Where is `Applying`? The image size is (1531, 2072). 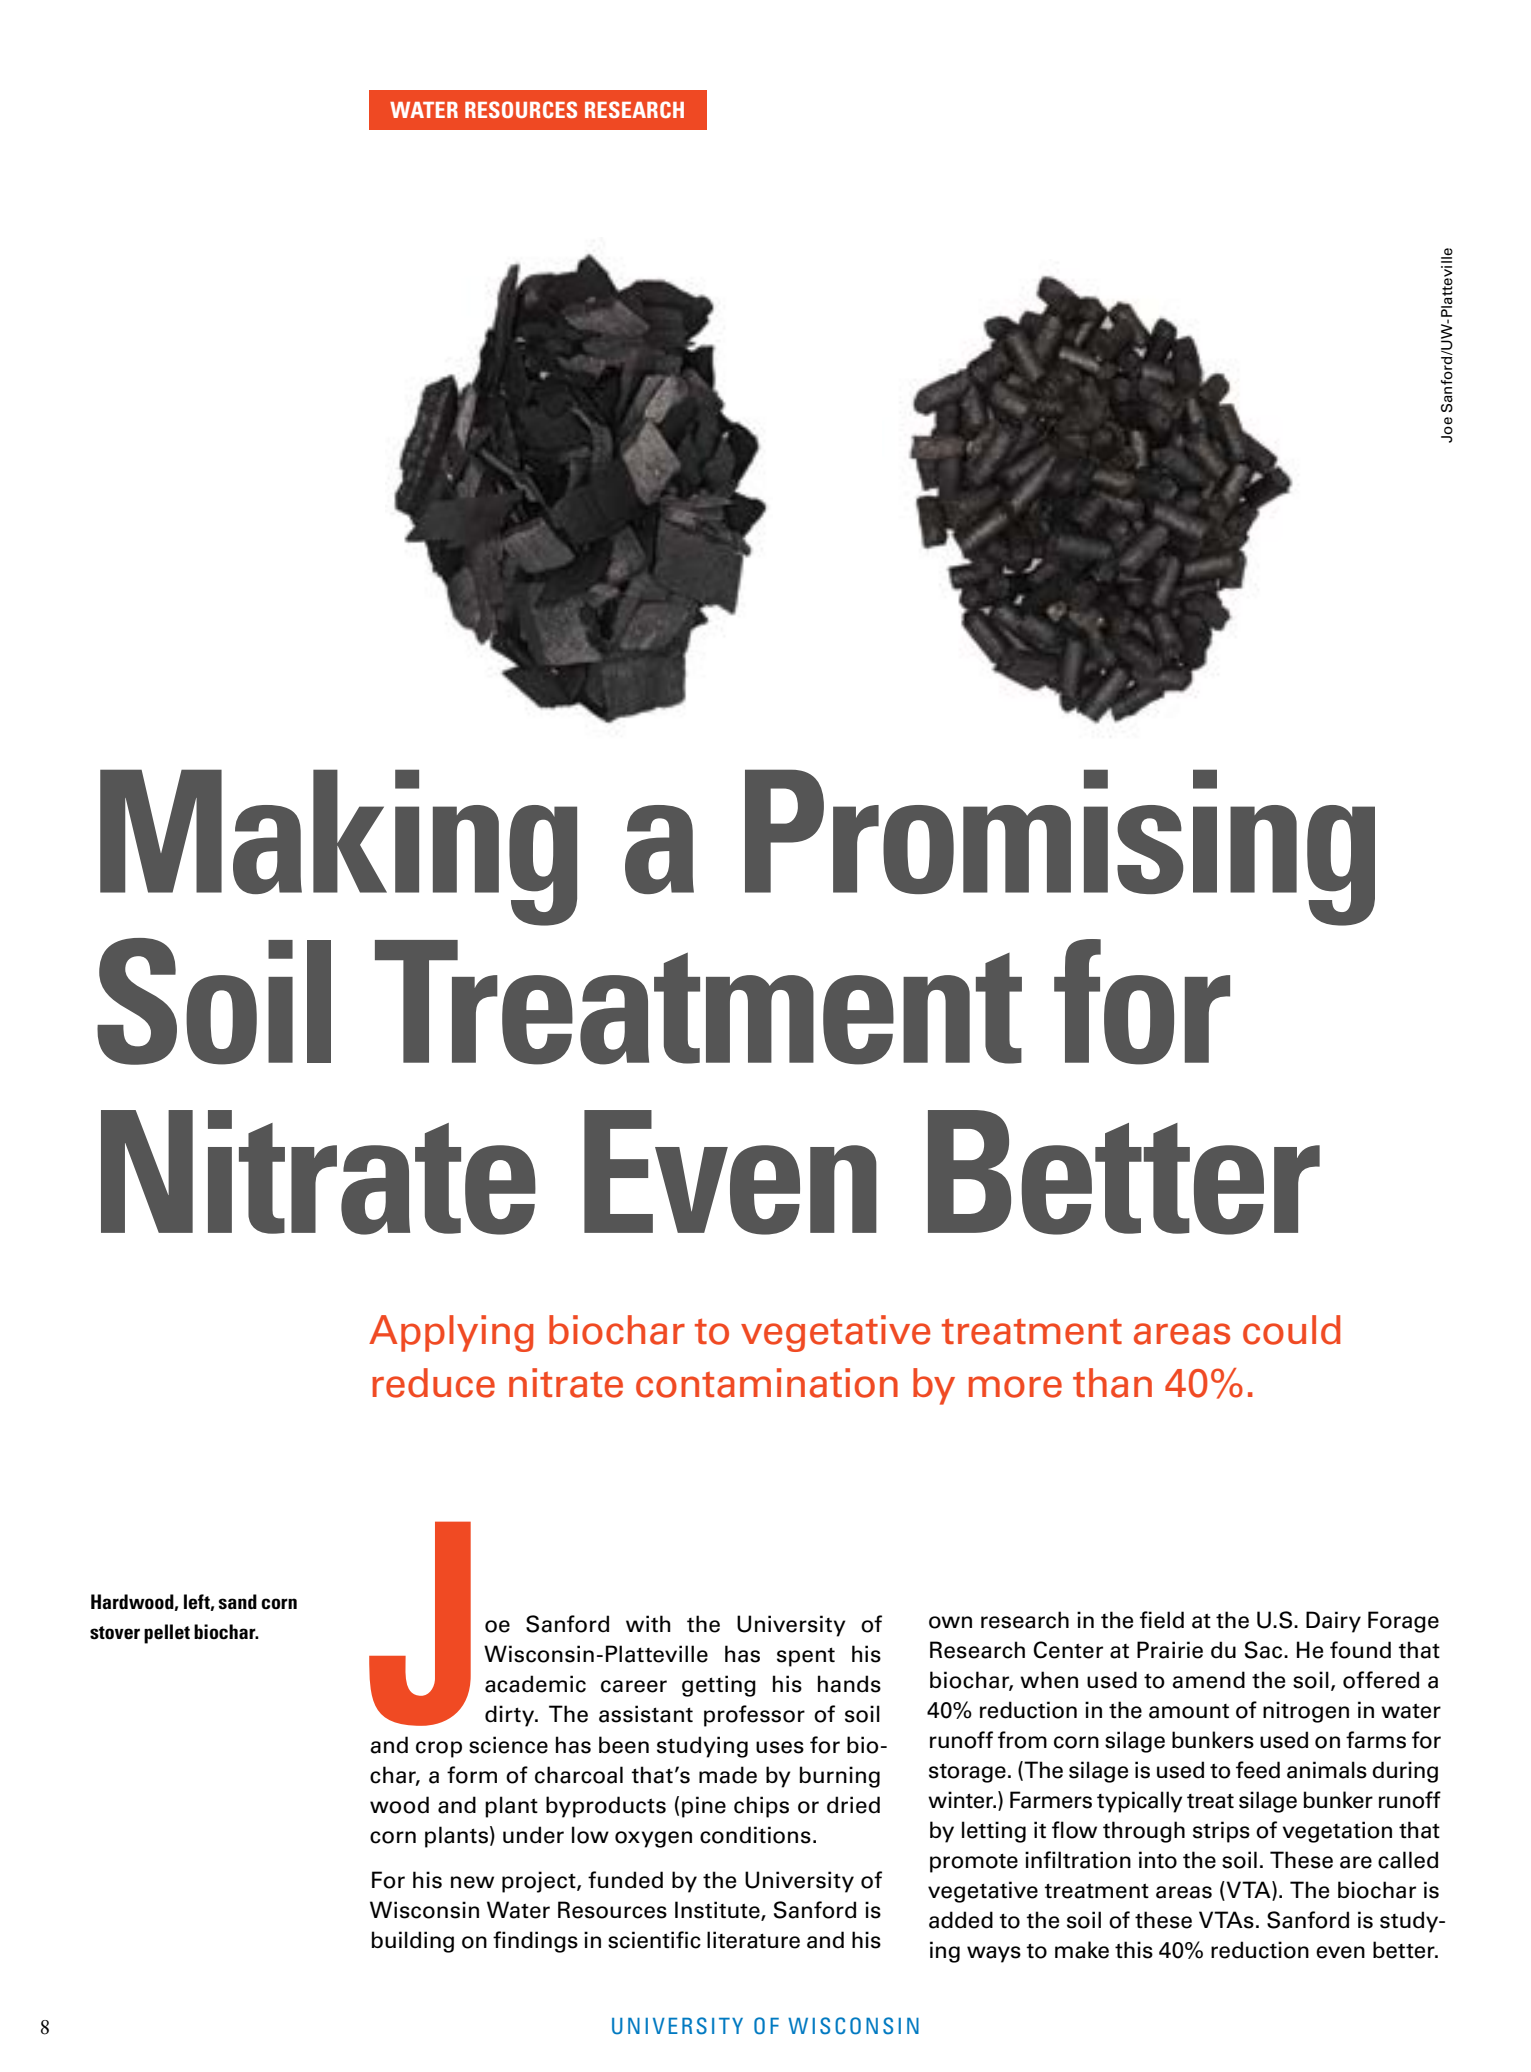
Applying is located at coordinates (451, 1333).
